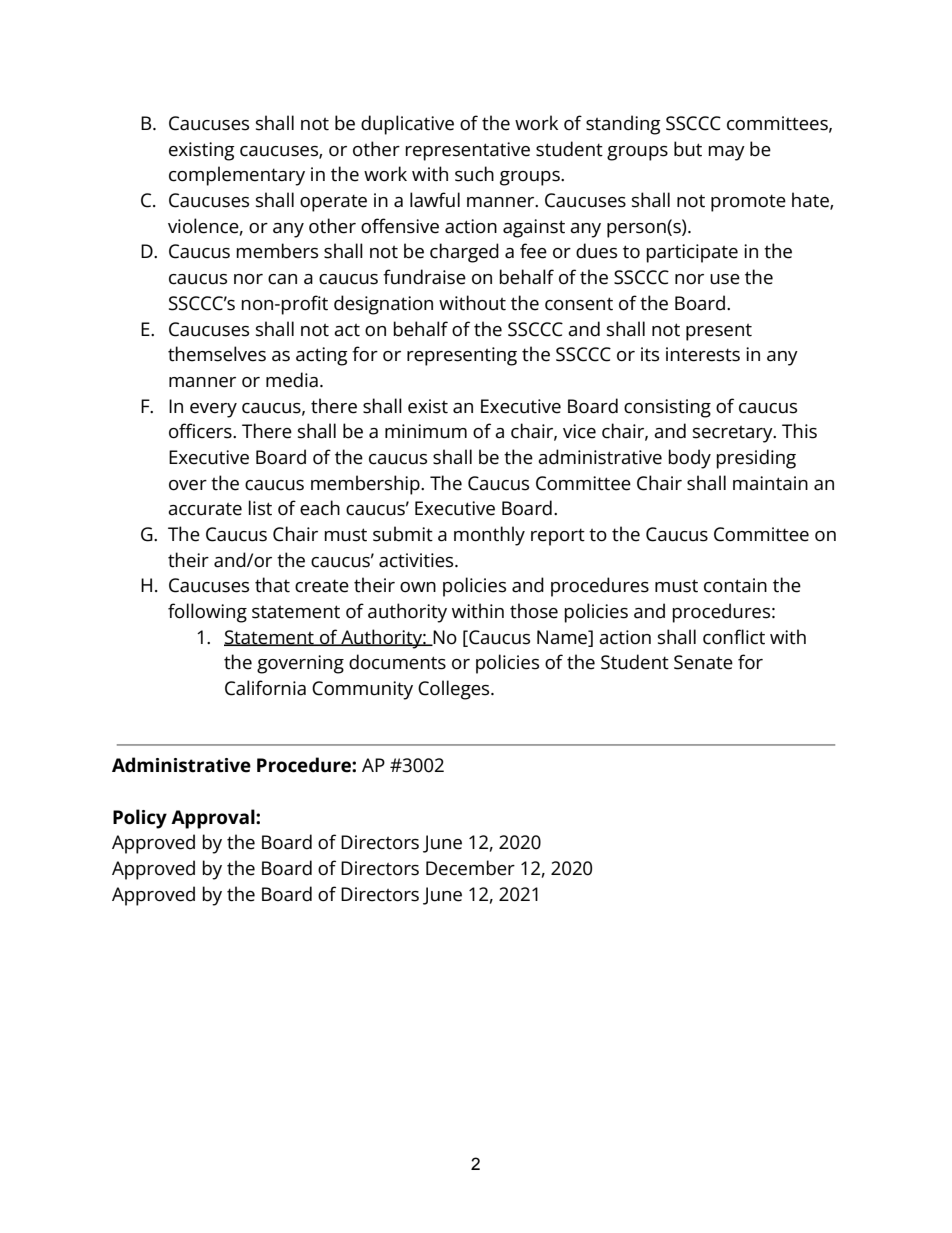 This page has width=952, height=1233. Describe the element at coordinates (703, 354) in the page. I see `interests` at that location.
